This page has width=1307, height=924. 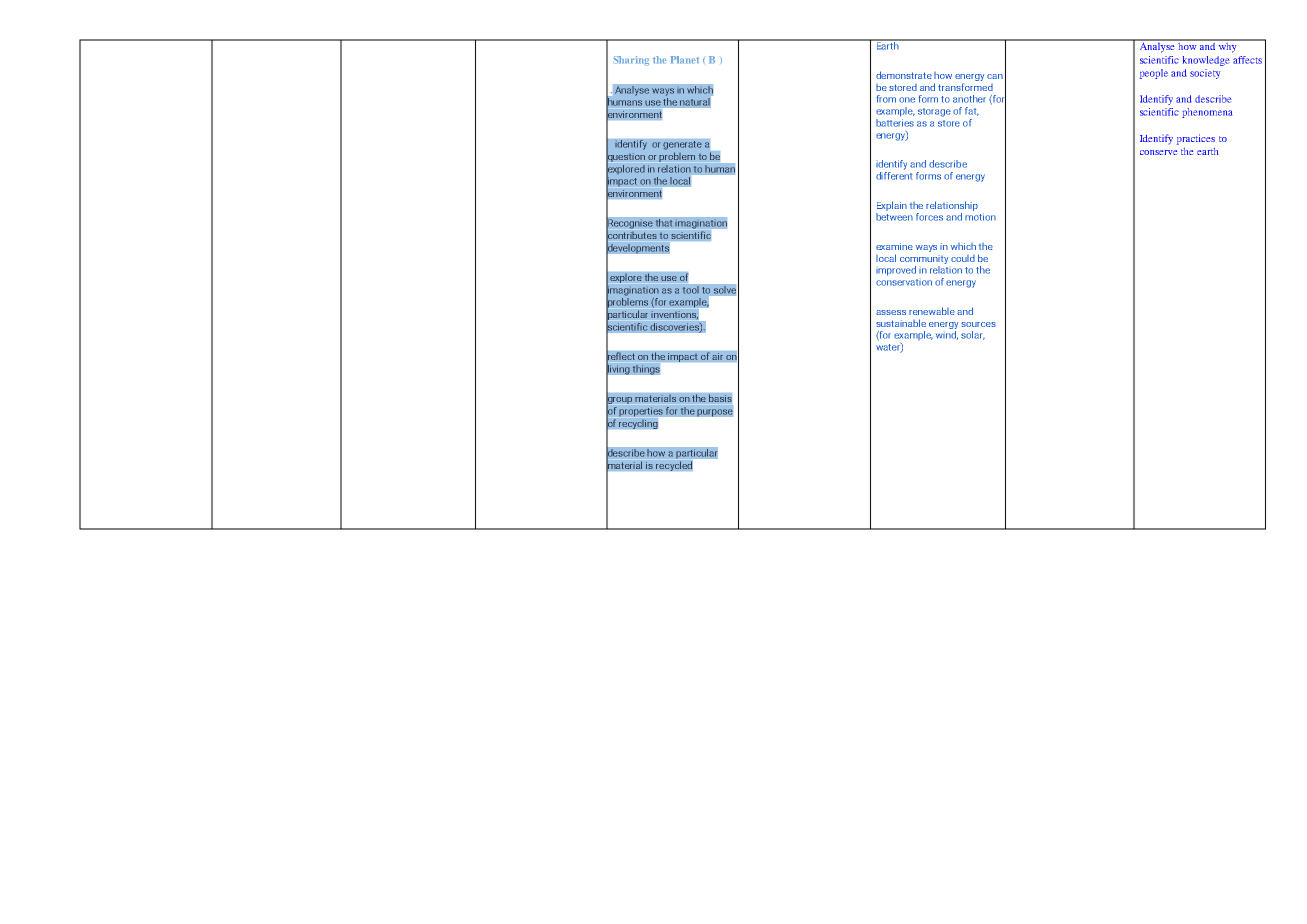 What do you see at coordinates (980, 217) in the page?
I see `motion` at bounding box center [980, 217].
